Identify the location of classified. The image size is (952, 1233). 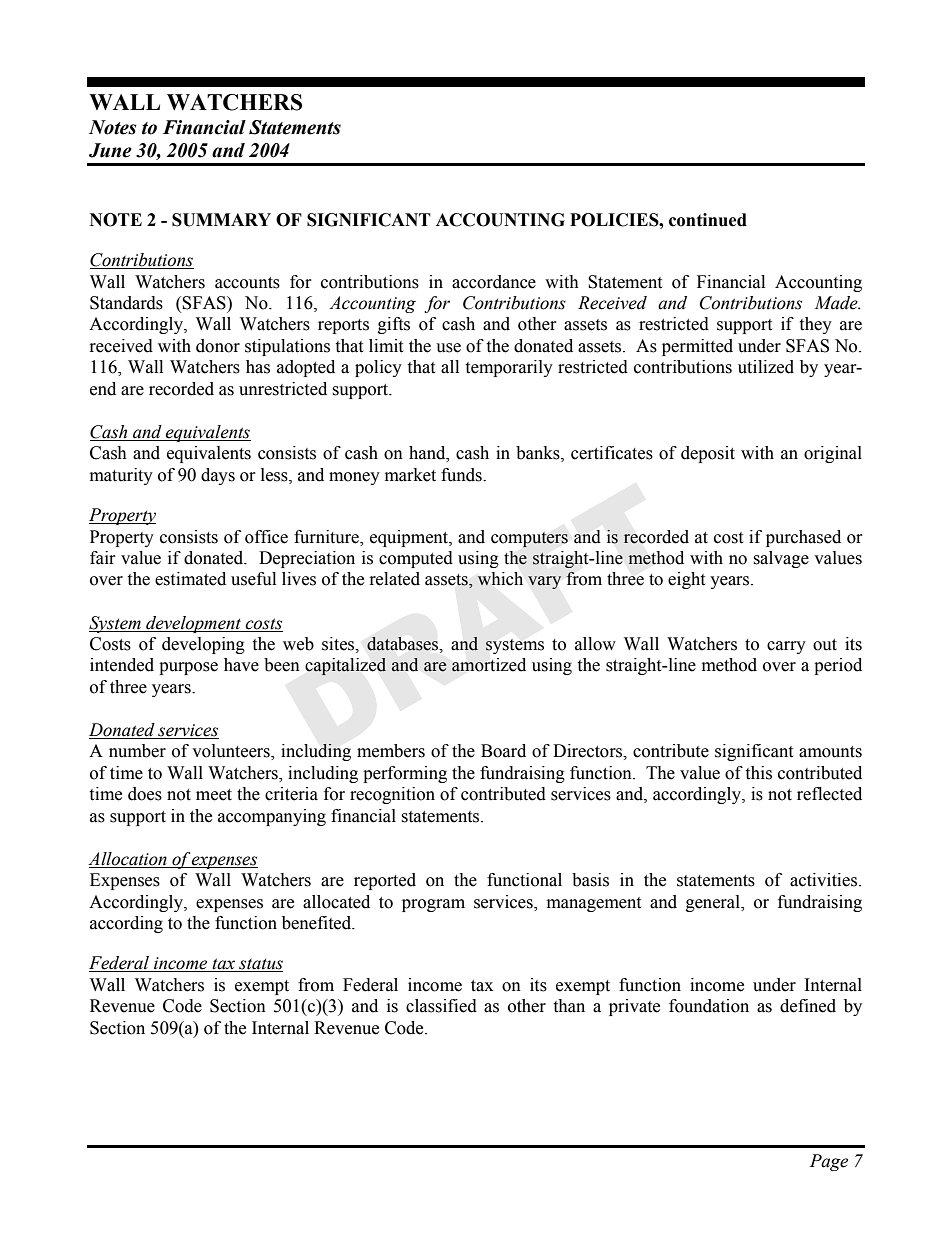
(441, 1006).
